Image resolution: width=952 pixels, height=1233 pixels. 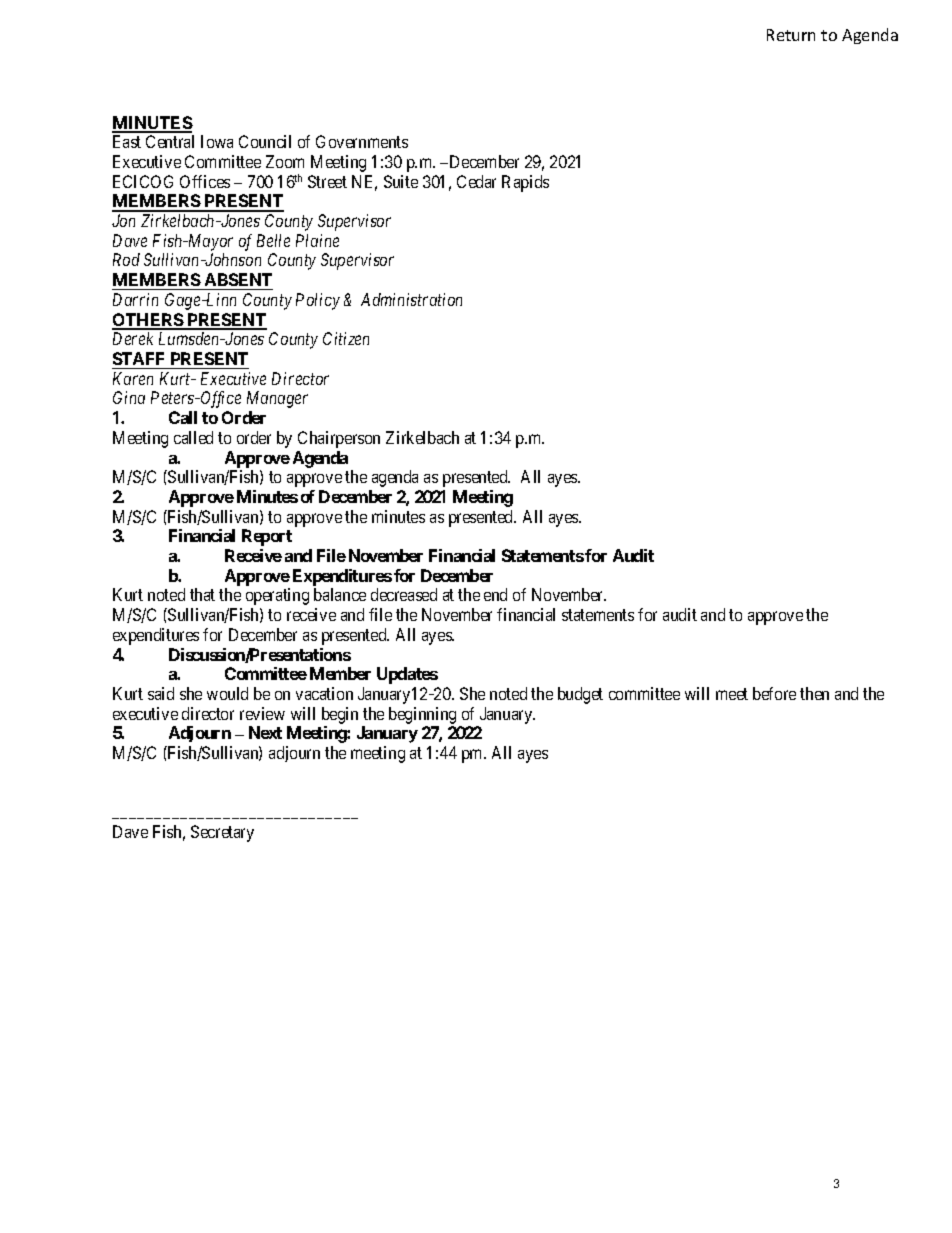 I want to click on that, so click(x=202, y=594).
